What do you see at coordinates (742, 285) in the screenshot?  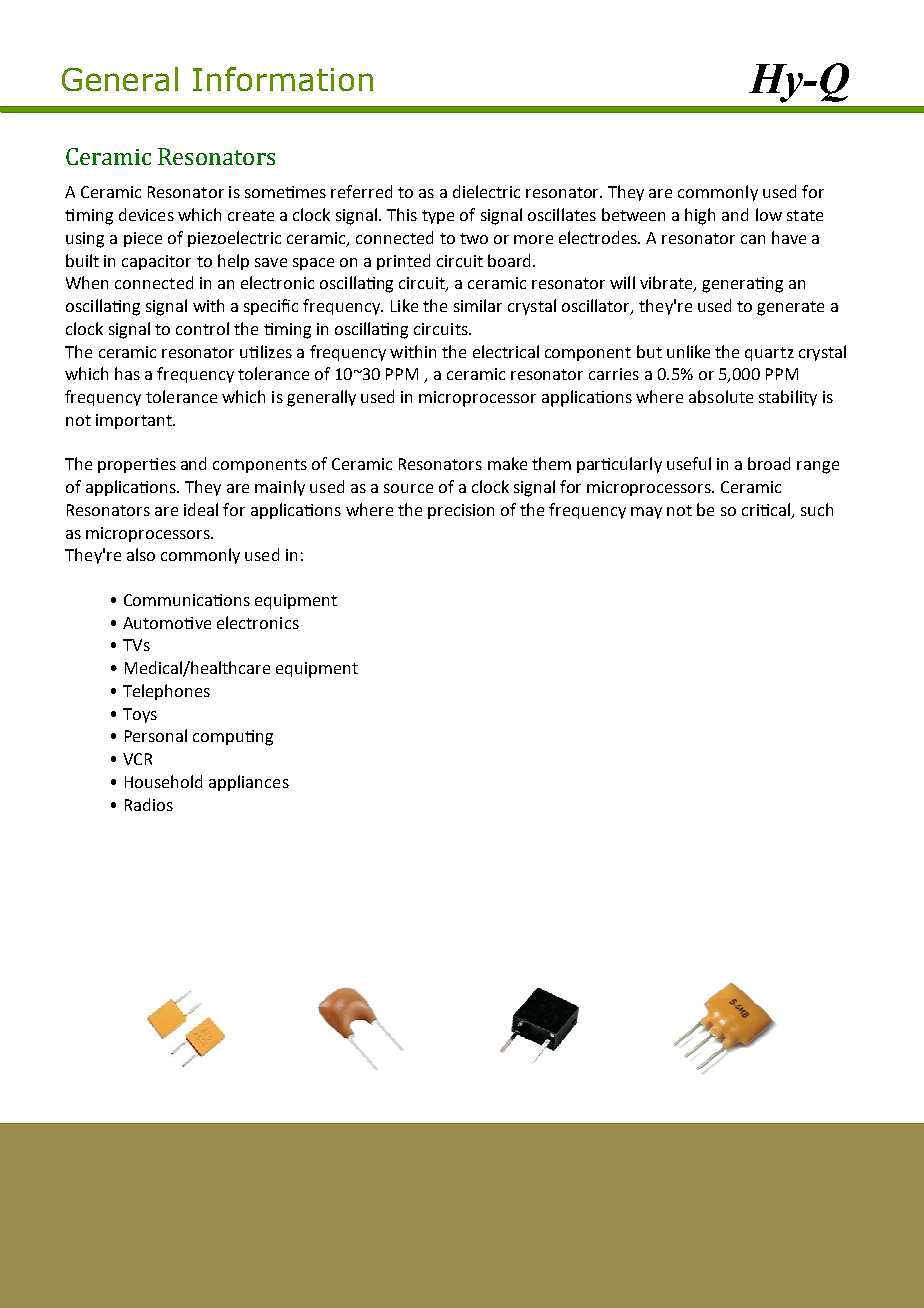 I see `generating` at bounding box center [742, 285].
